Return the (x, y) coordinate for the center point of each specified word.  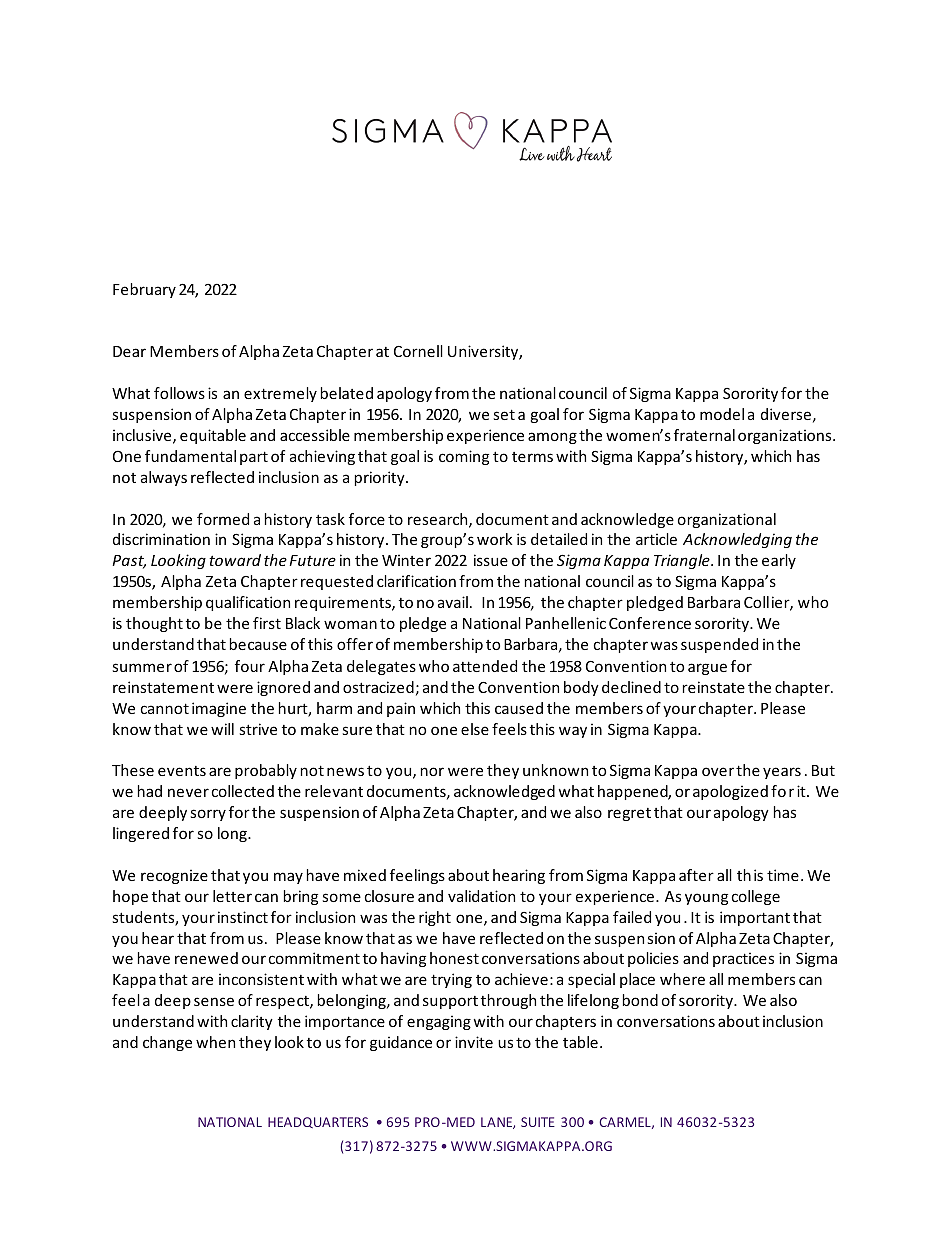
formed (223, 519)
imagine (219, 709)
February (144, 290)
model (722, 414)
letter (232, 896)
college (756, 897)
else (475, 729)
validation (481, 896)
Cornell (418, 351)
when (215, 1042)
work (495, 539)
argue (707, 669)
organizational (727, 520)
